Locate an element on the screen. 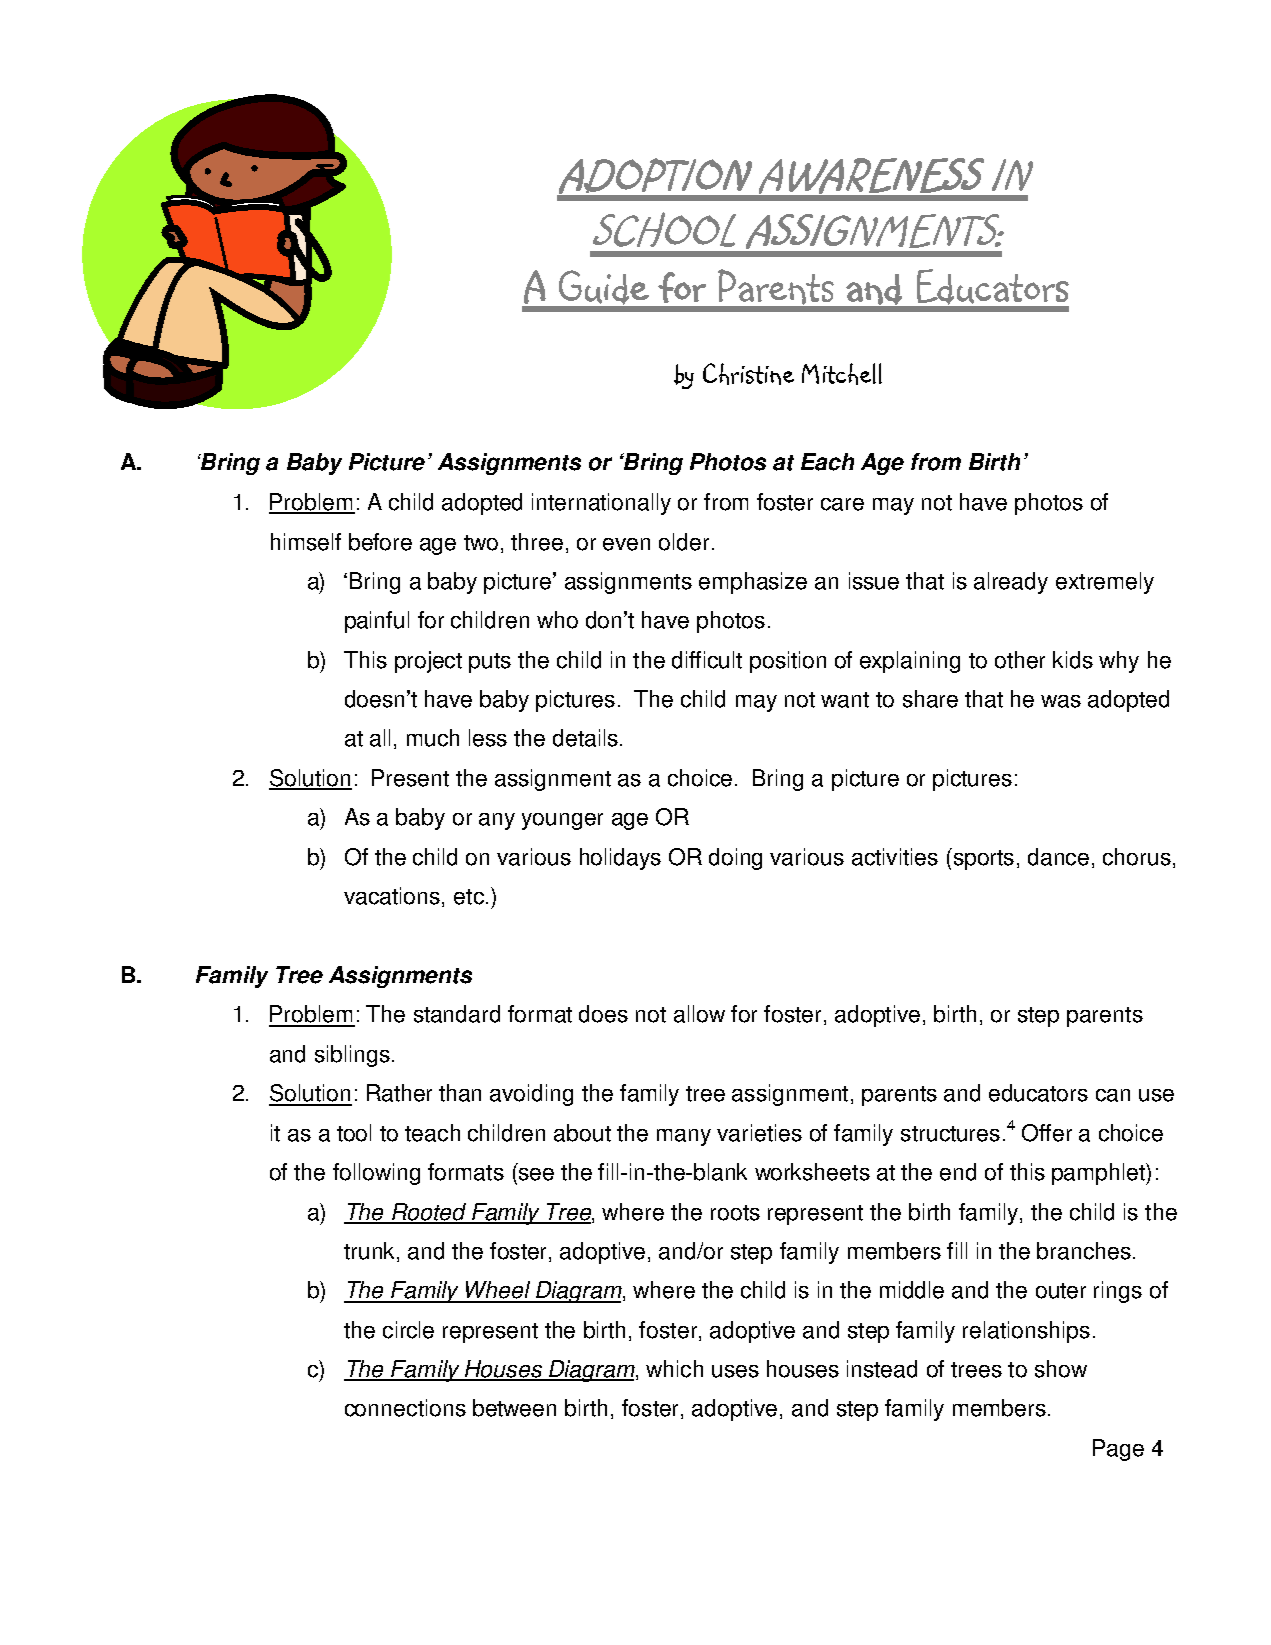  Offer is located at coordinates (1047, 1133).
